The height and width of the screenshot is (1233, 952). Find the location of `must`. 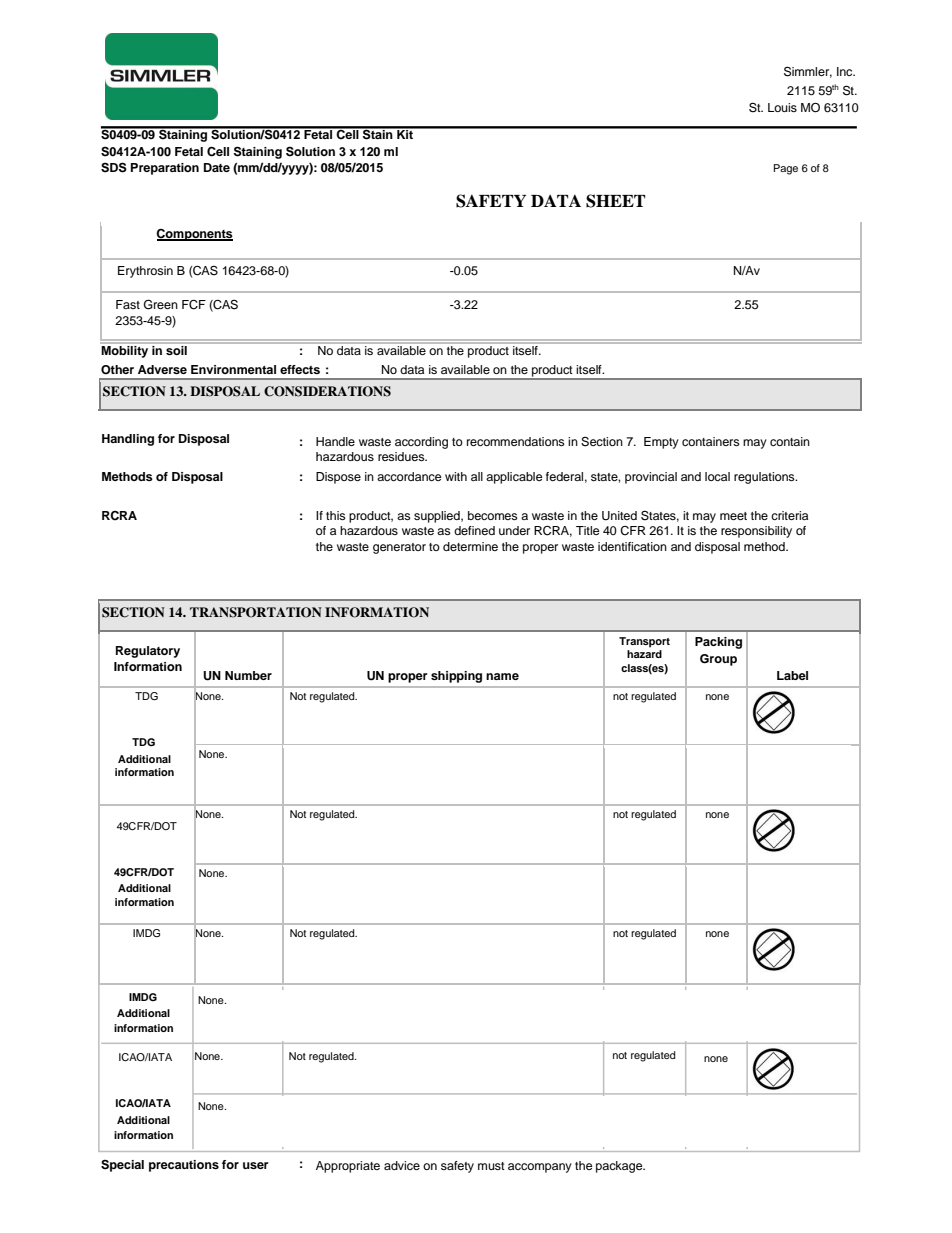

must is located at coordinates (491, 1166).
